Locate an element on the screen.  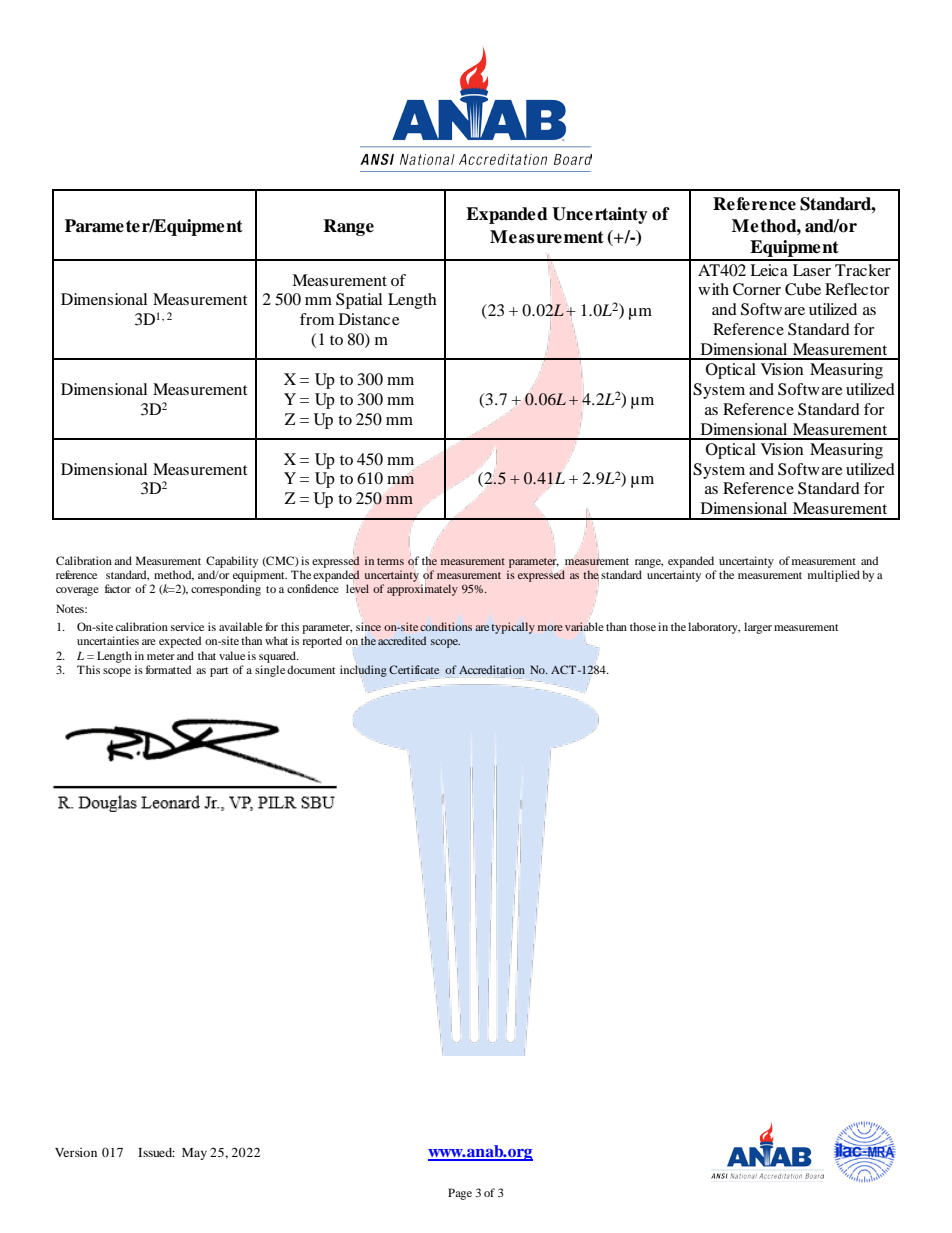
Corner is located at coordinates (757, 289).
